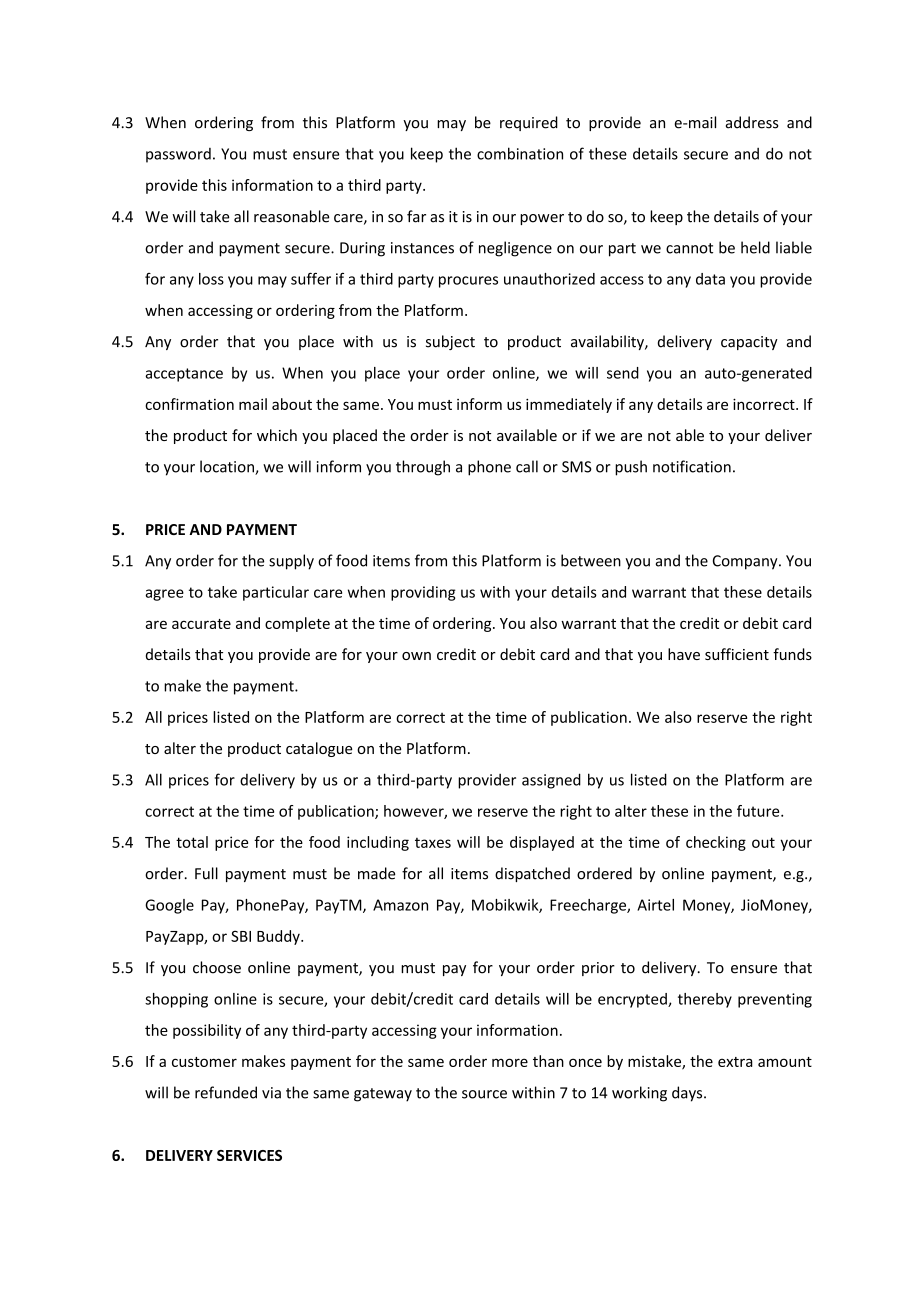 Image resolution: width=924 pixels, height=1308 pixels. I want to click on accurate, so click(201, 624).
